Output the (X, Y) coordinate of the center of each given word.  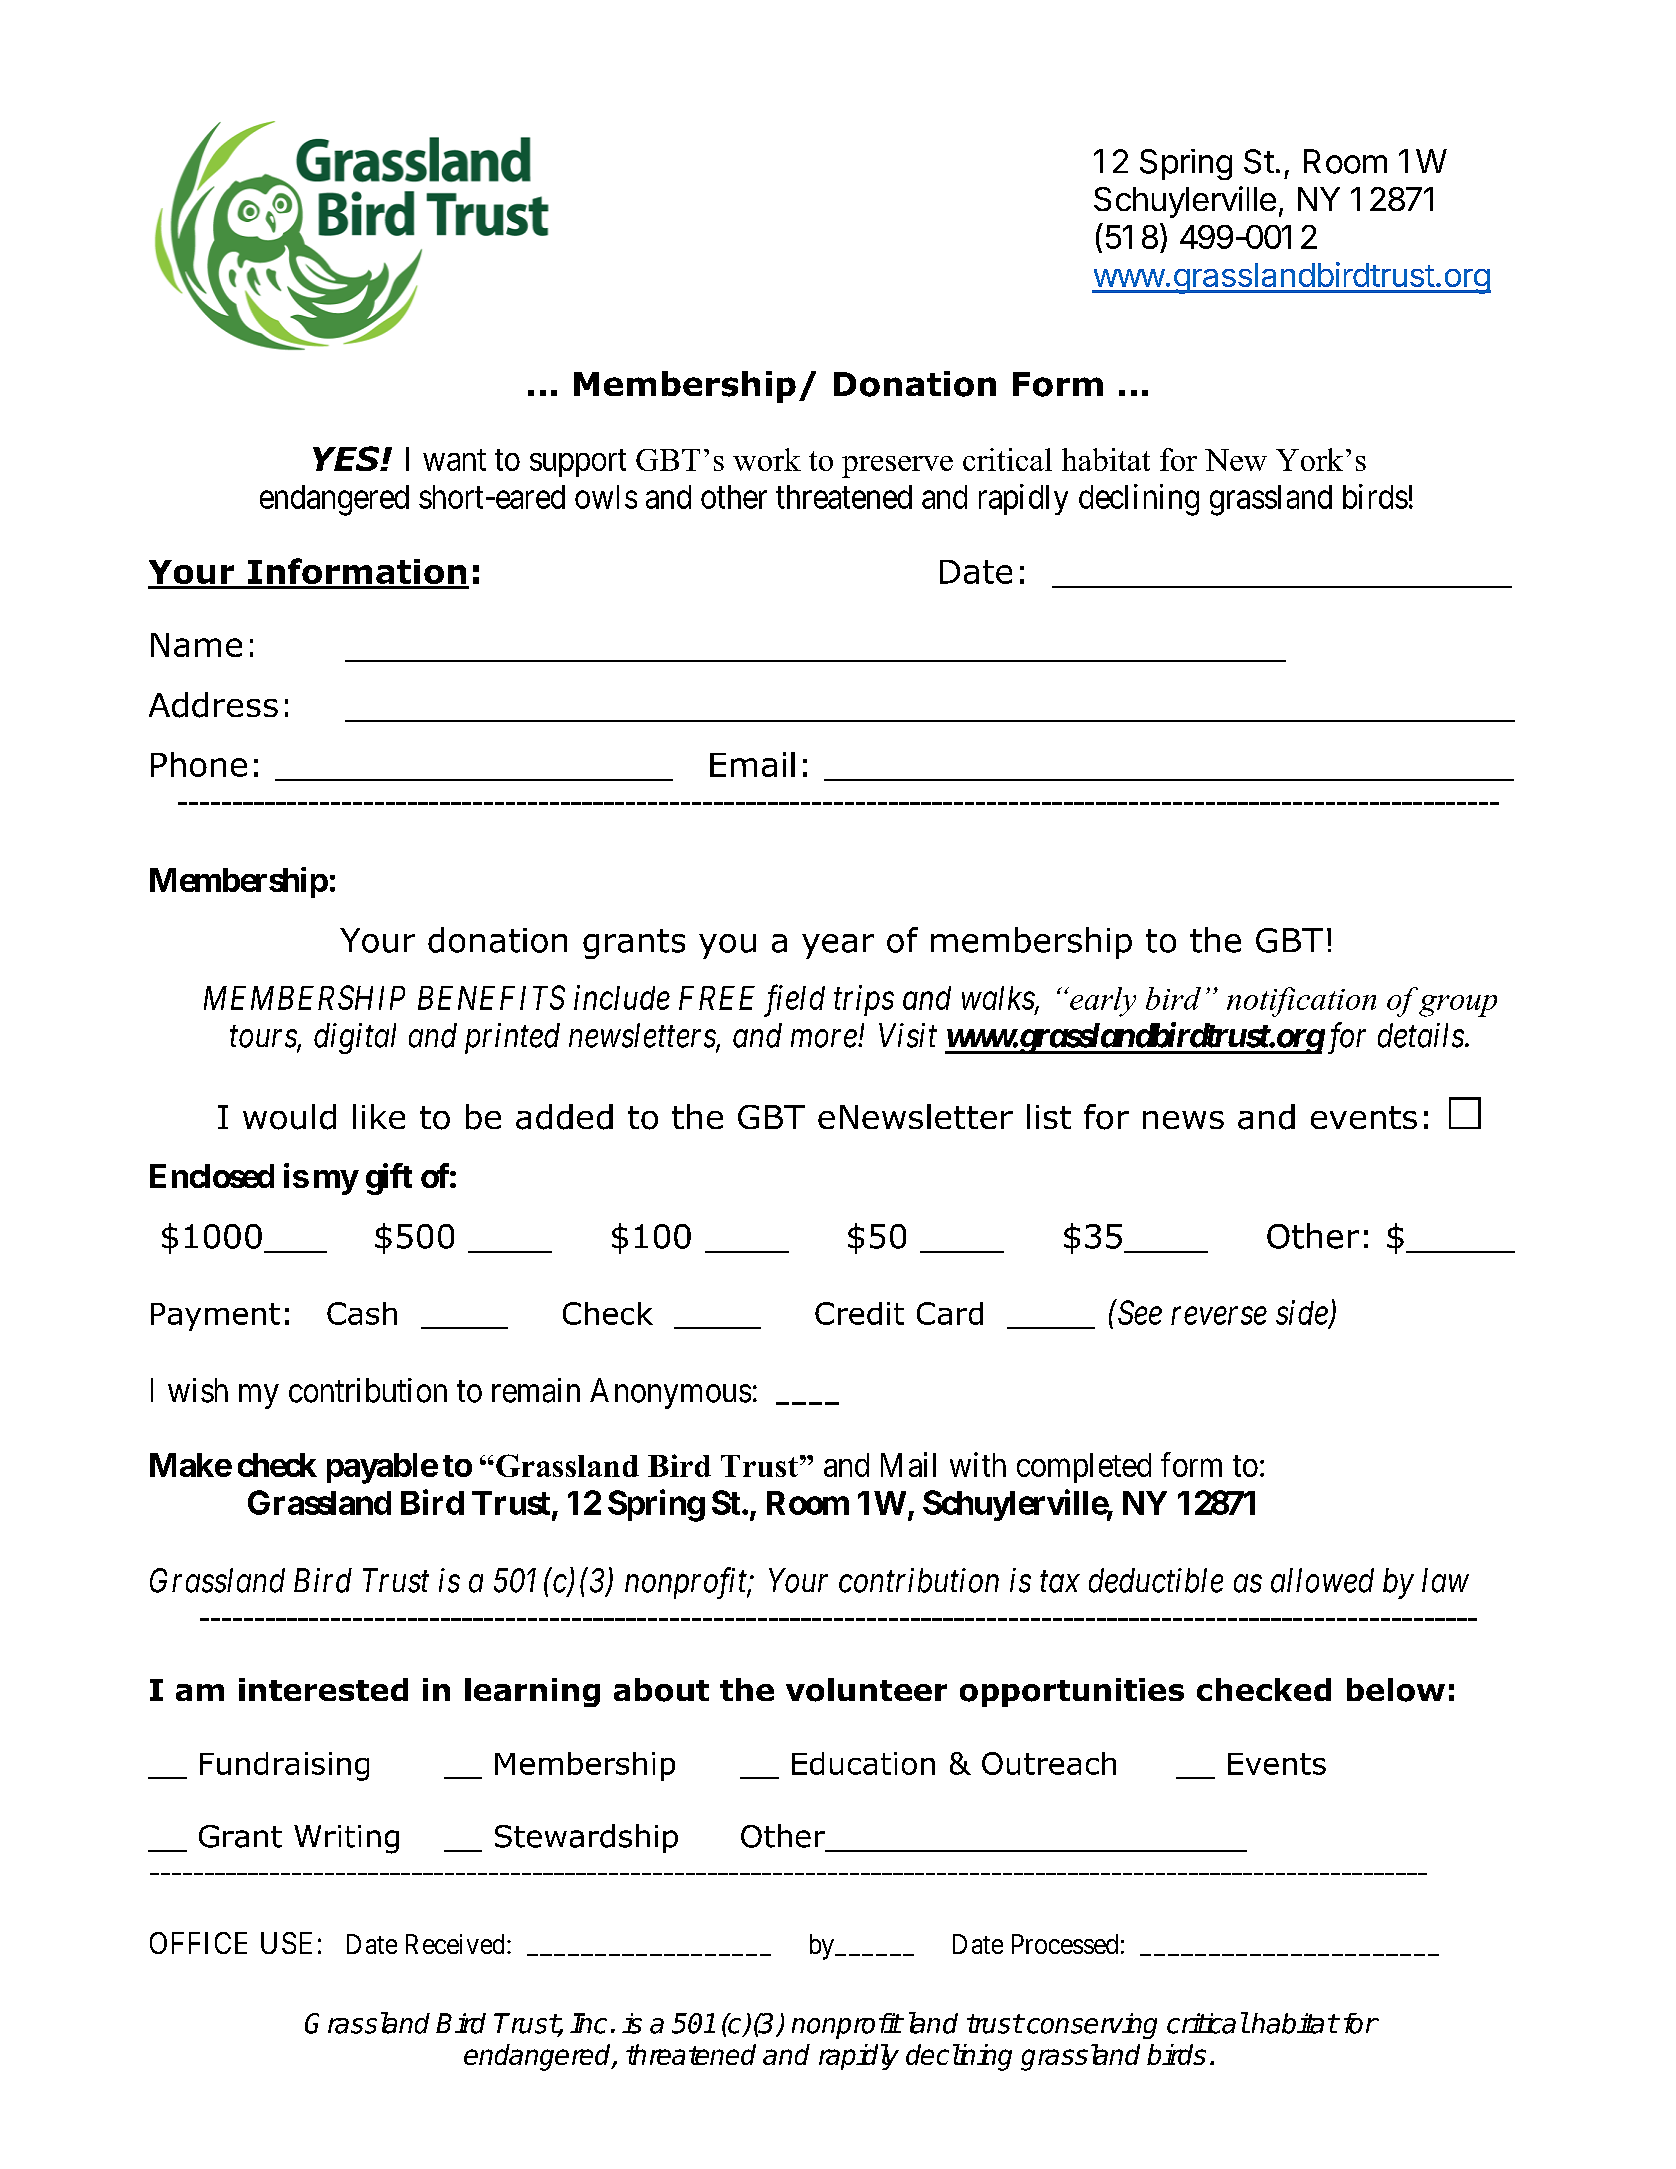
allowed (1322, 1580)
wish (198, 1390)
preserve (897, 467)
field (794, 1000)
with (978, 1464)
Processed (1065, 1944)
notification (1301, 1002)
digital (355, 1038)
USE (286, 1943)
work (767, 459)
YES (347, 458)
